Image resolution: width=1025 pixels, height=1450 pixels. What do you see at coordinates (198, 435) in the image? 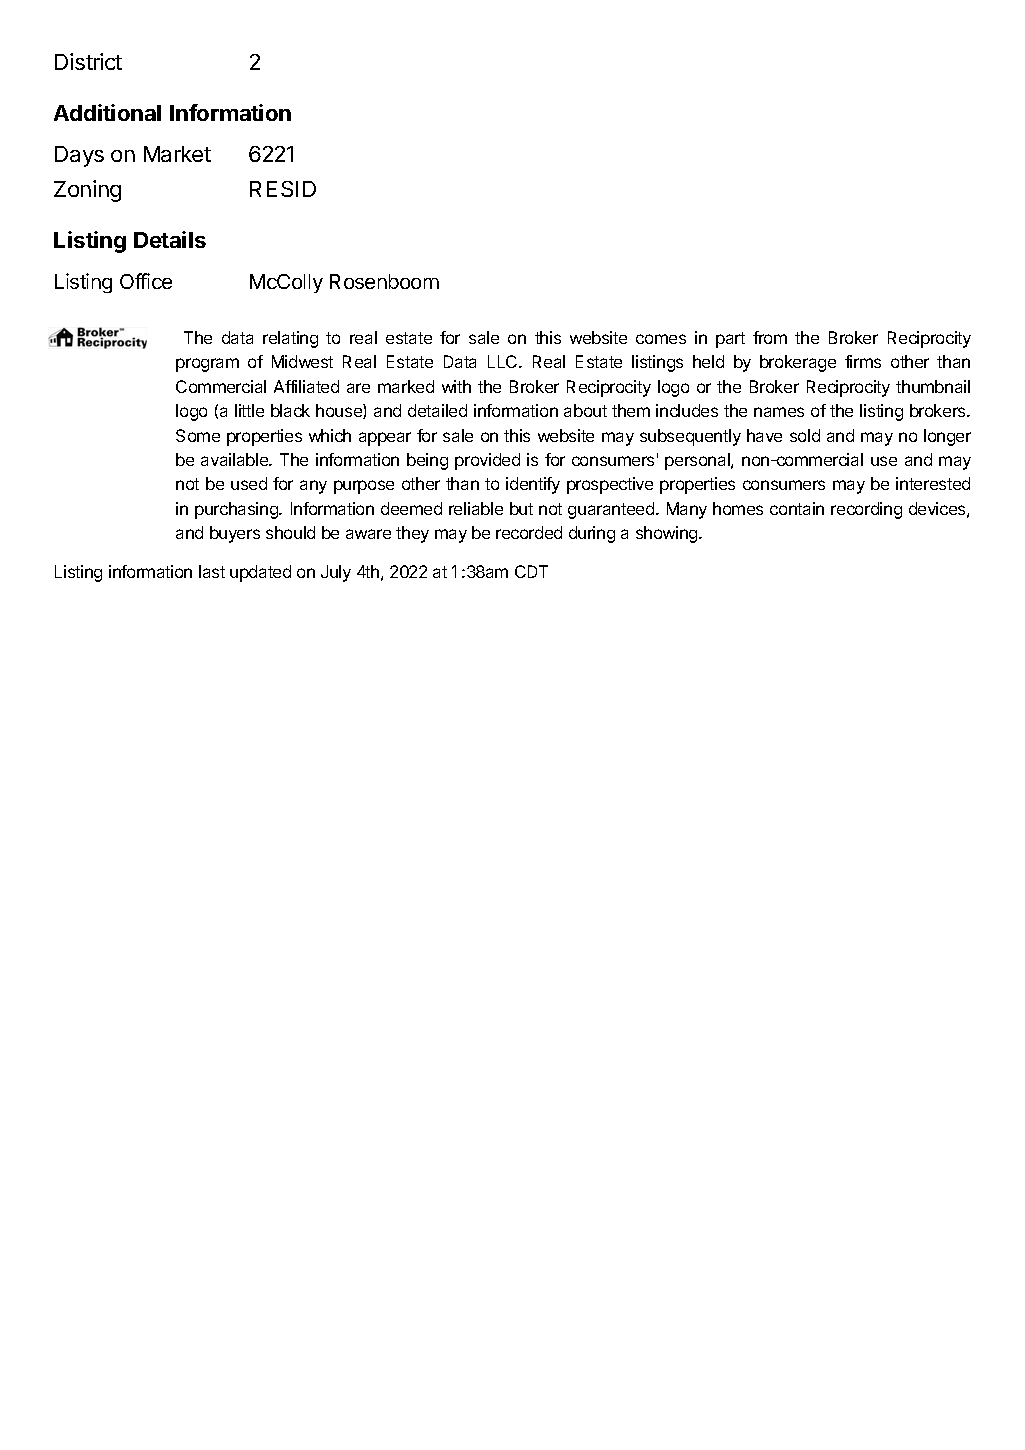
I see `Some` at bounding box center [198, 435].
